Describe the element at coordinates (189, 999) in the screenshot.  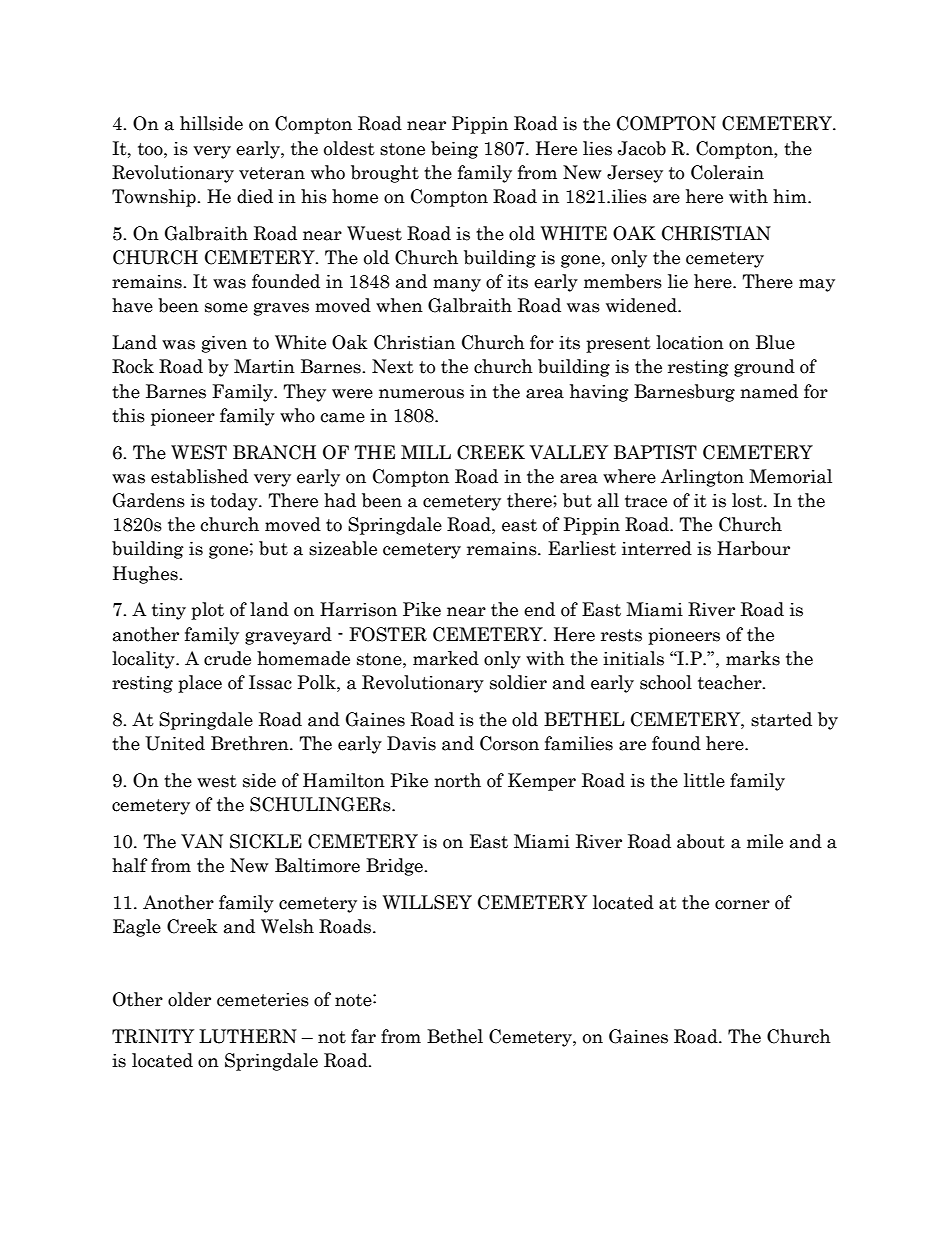
I see `older` at that location.
